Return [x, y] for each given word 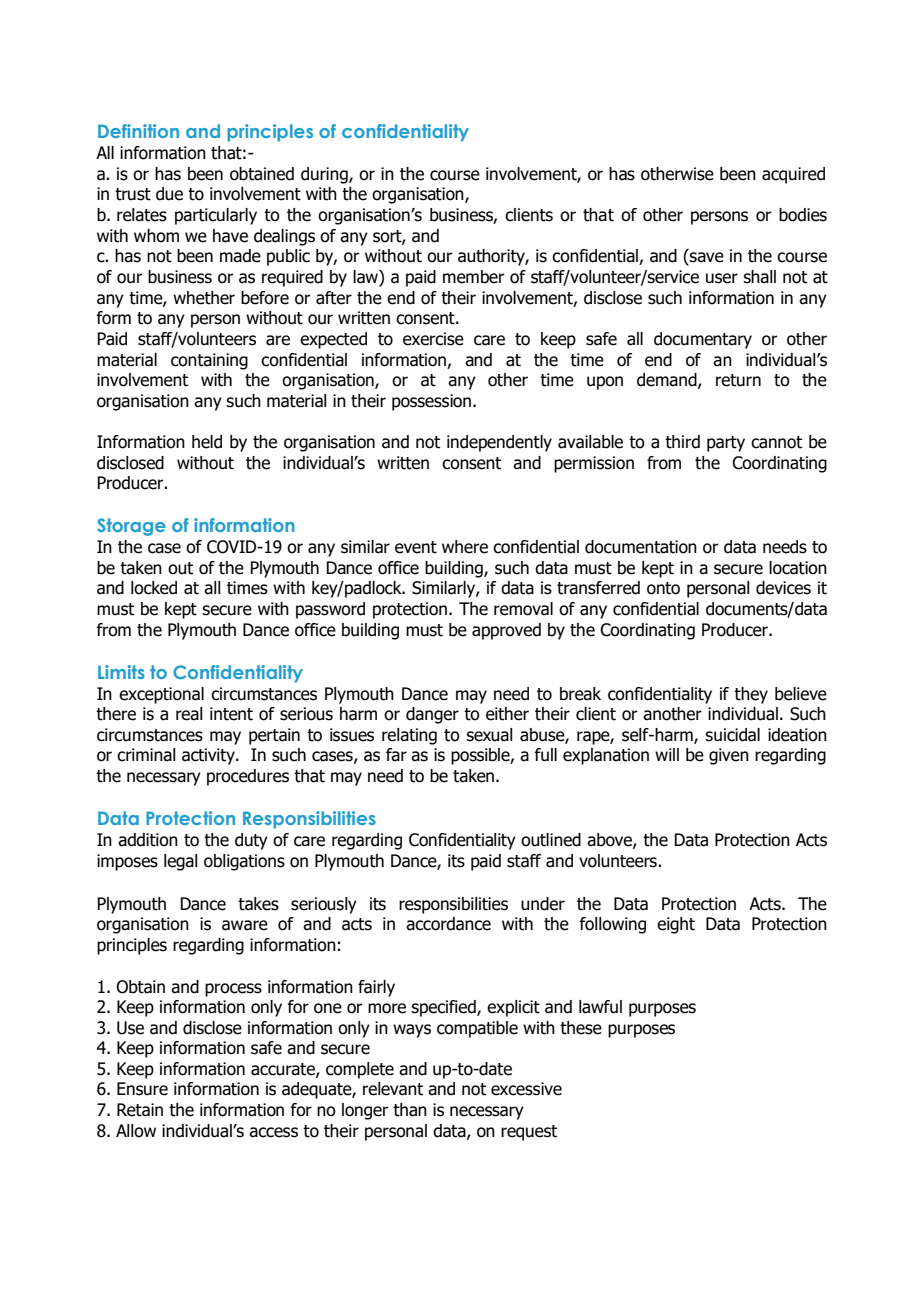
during [325, 175]
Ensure [142, 1089]
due [169, 194]
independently [499, 443]
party [726, 444]
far [396, 755]
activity [209, 756]
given [729, 756]
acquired [793, 175]
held [207, 442]
